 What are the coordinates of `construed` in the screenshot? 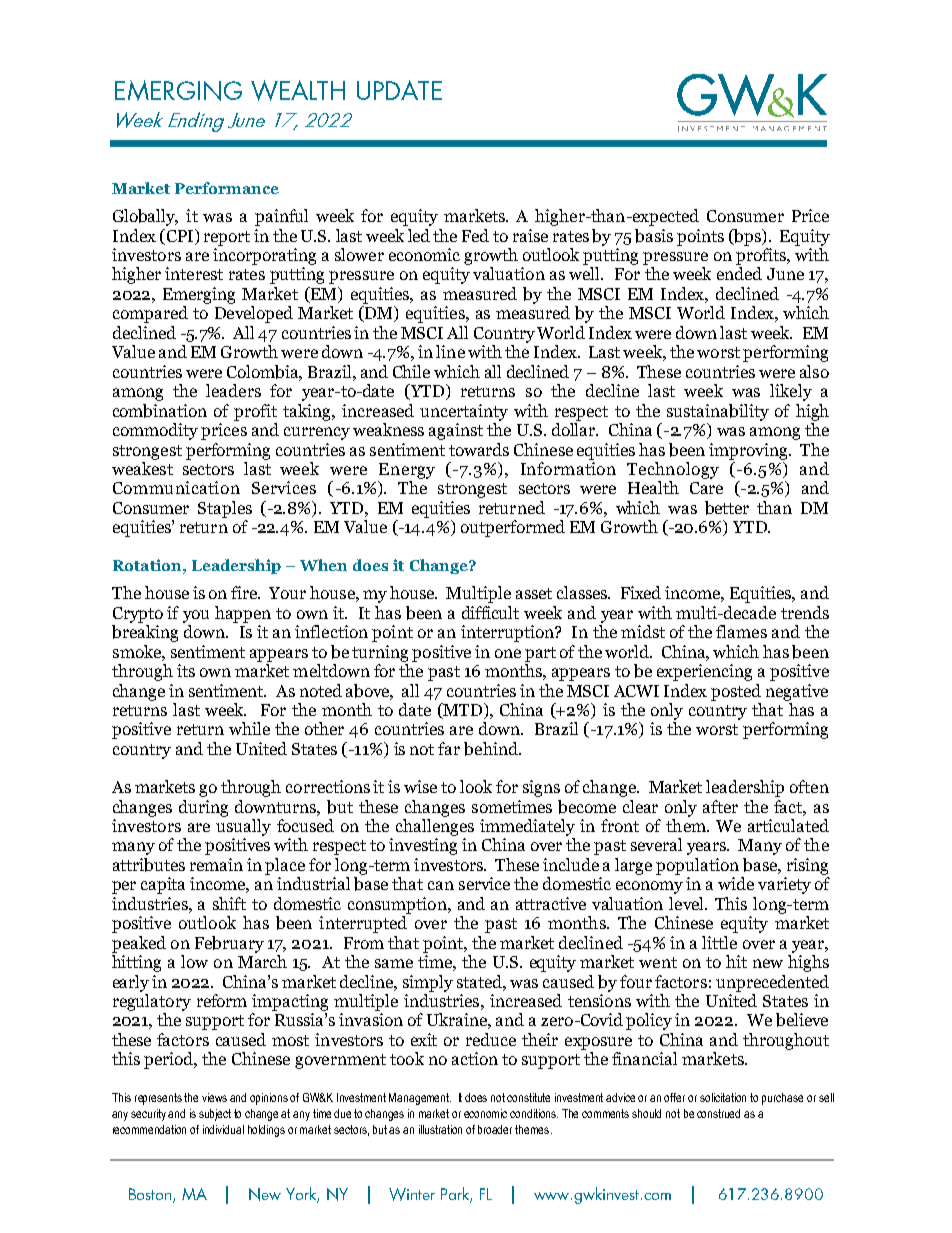 It's located at (718, 1113).
